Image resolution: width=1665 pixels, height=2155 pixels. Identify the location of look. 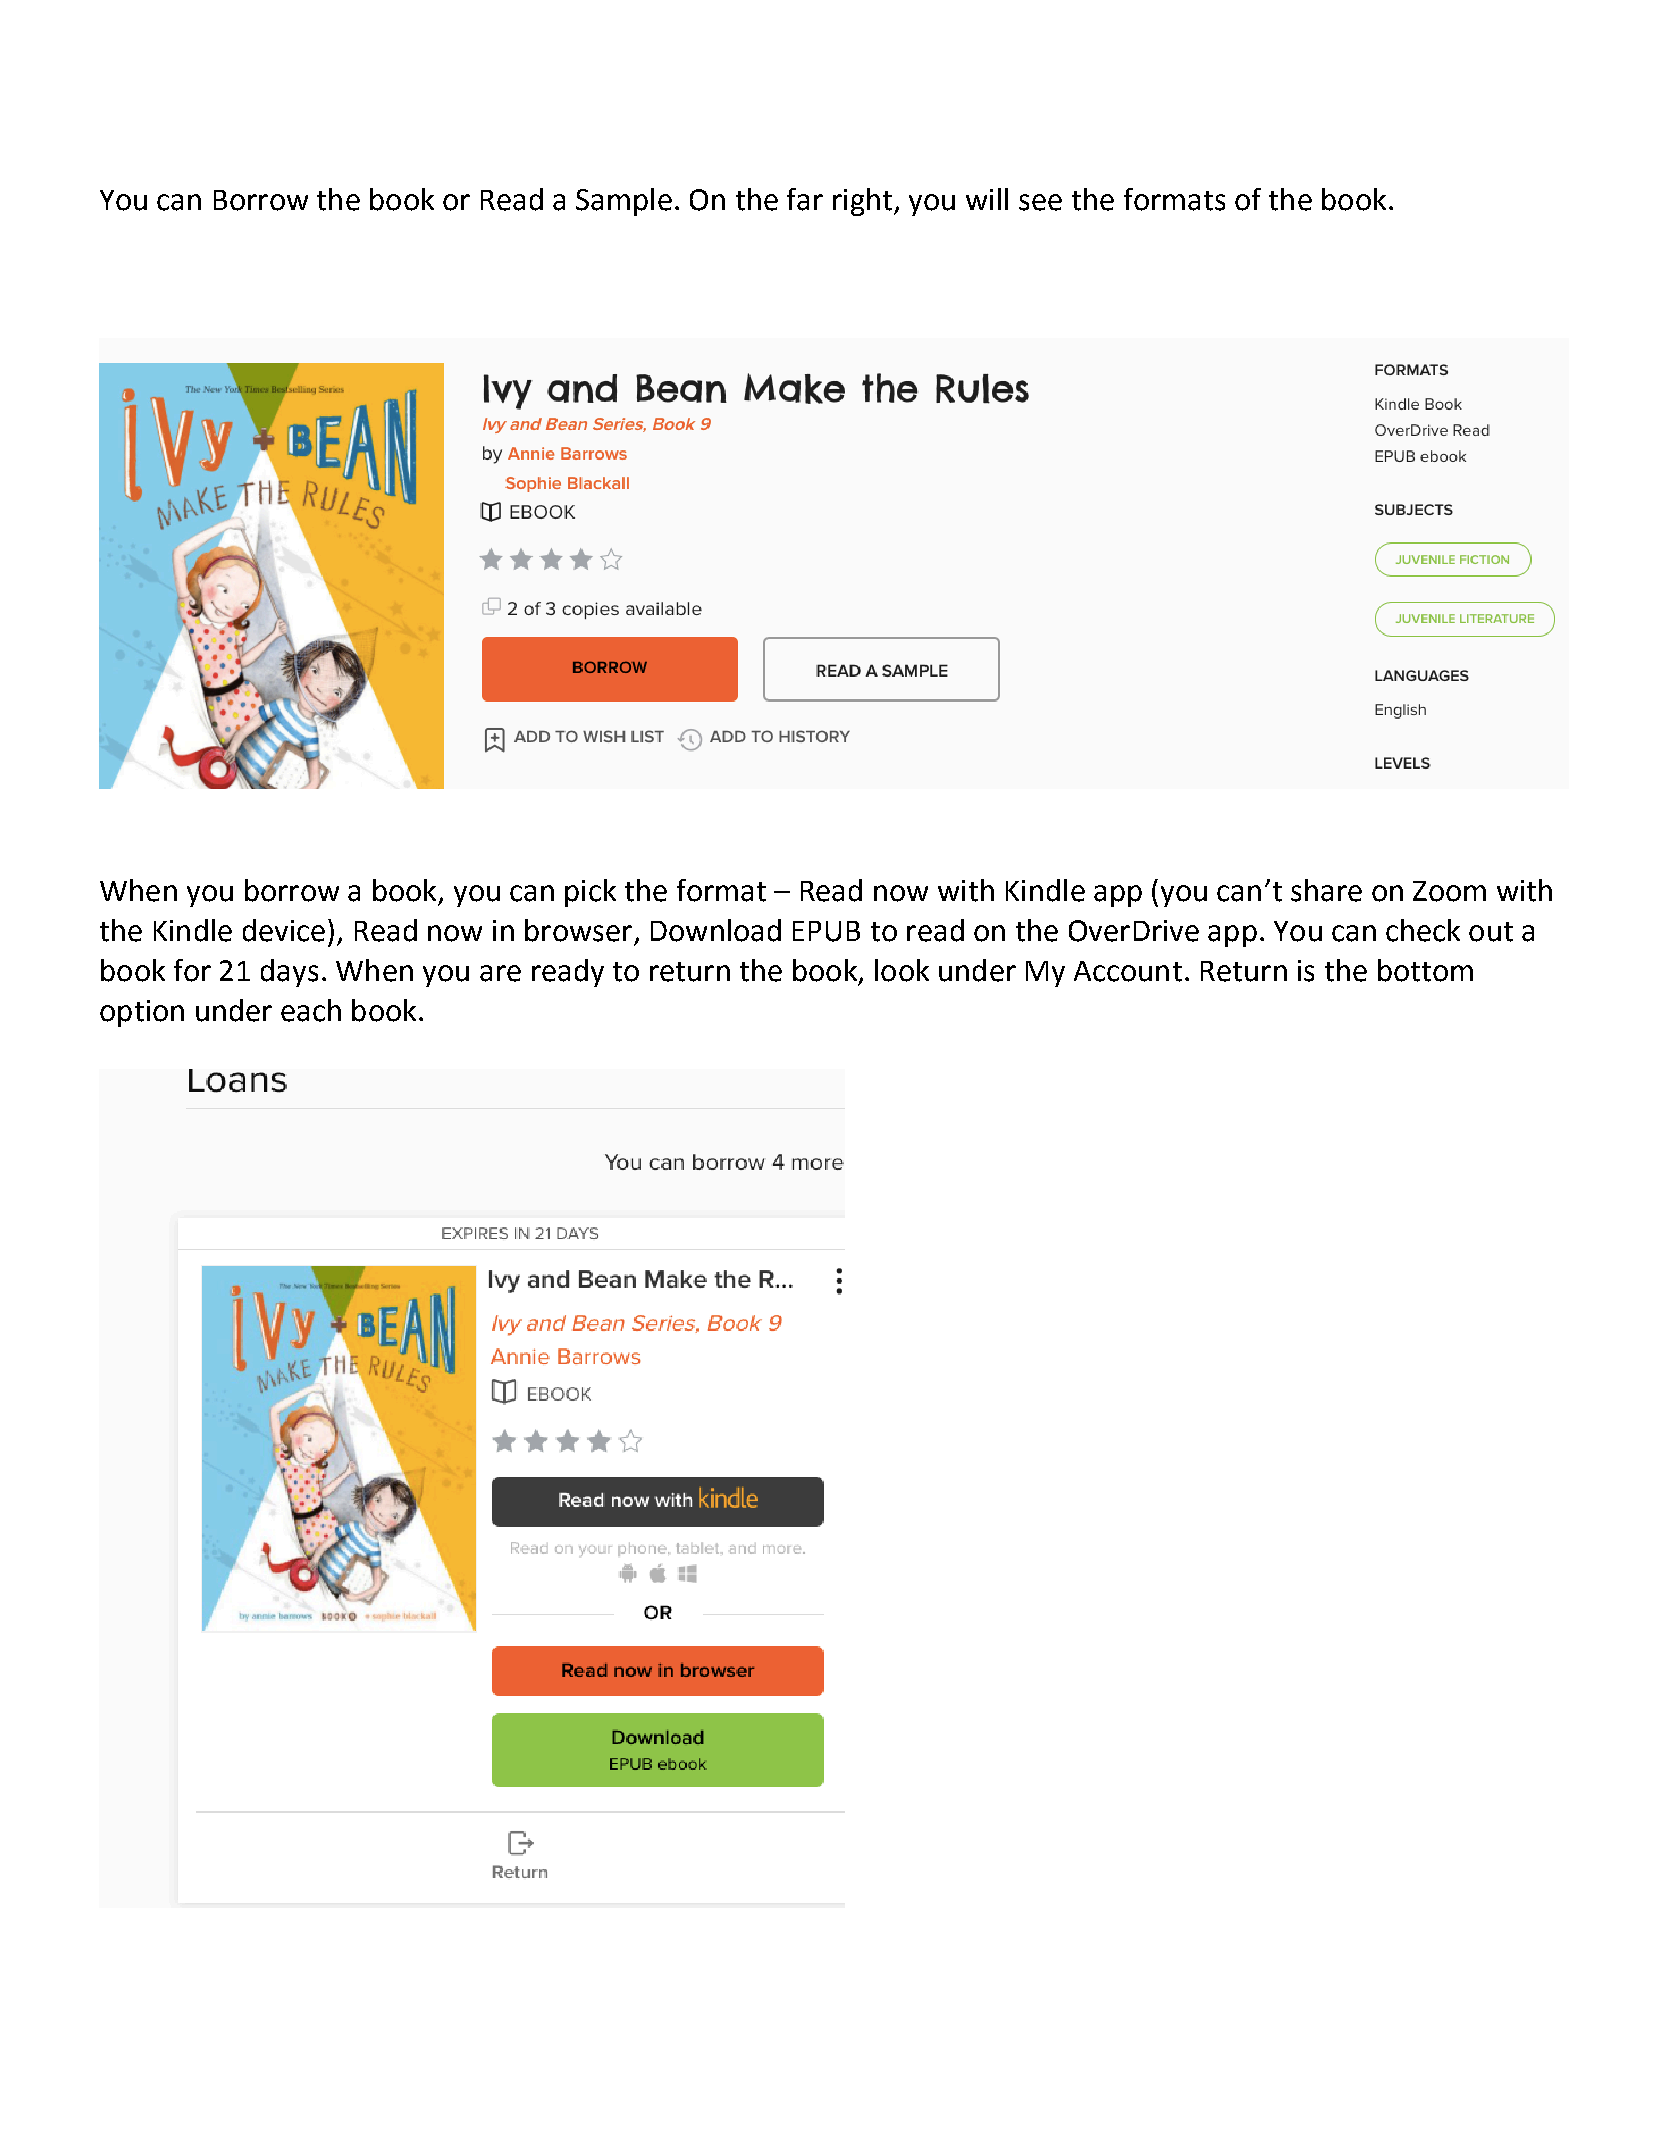
(902, 970).
